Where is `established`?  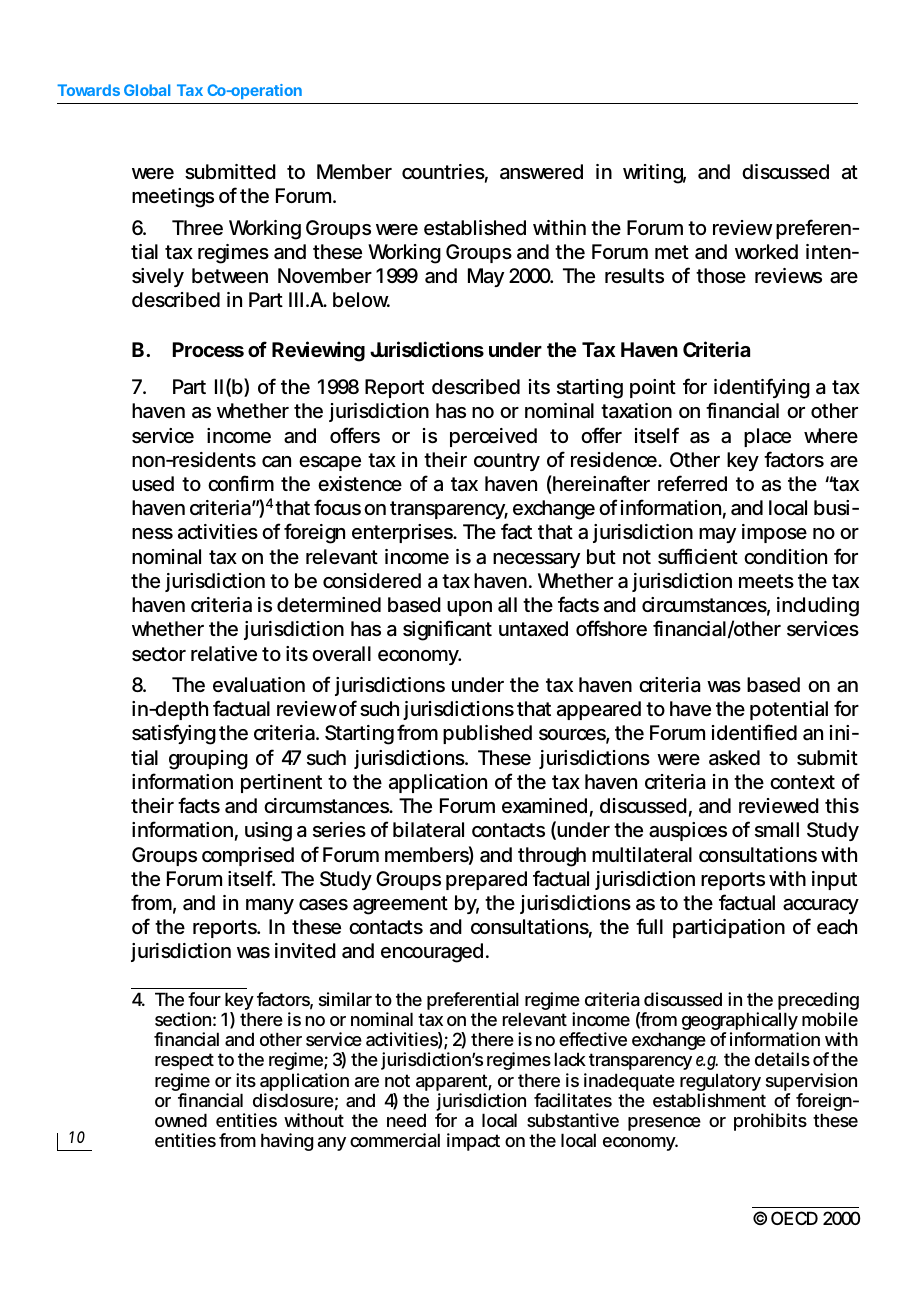 established is located at coordinates (475, 228).
